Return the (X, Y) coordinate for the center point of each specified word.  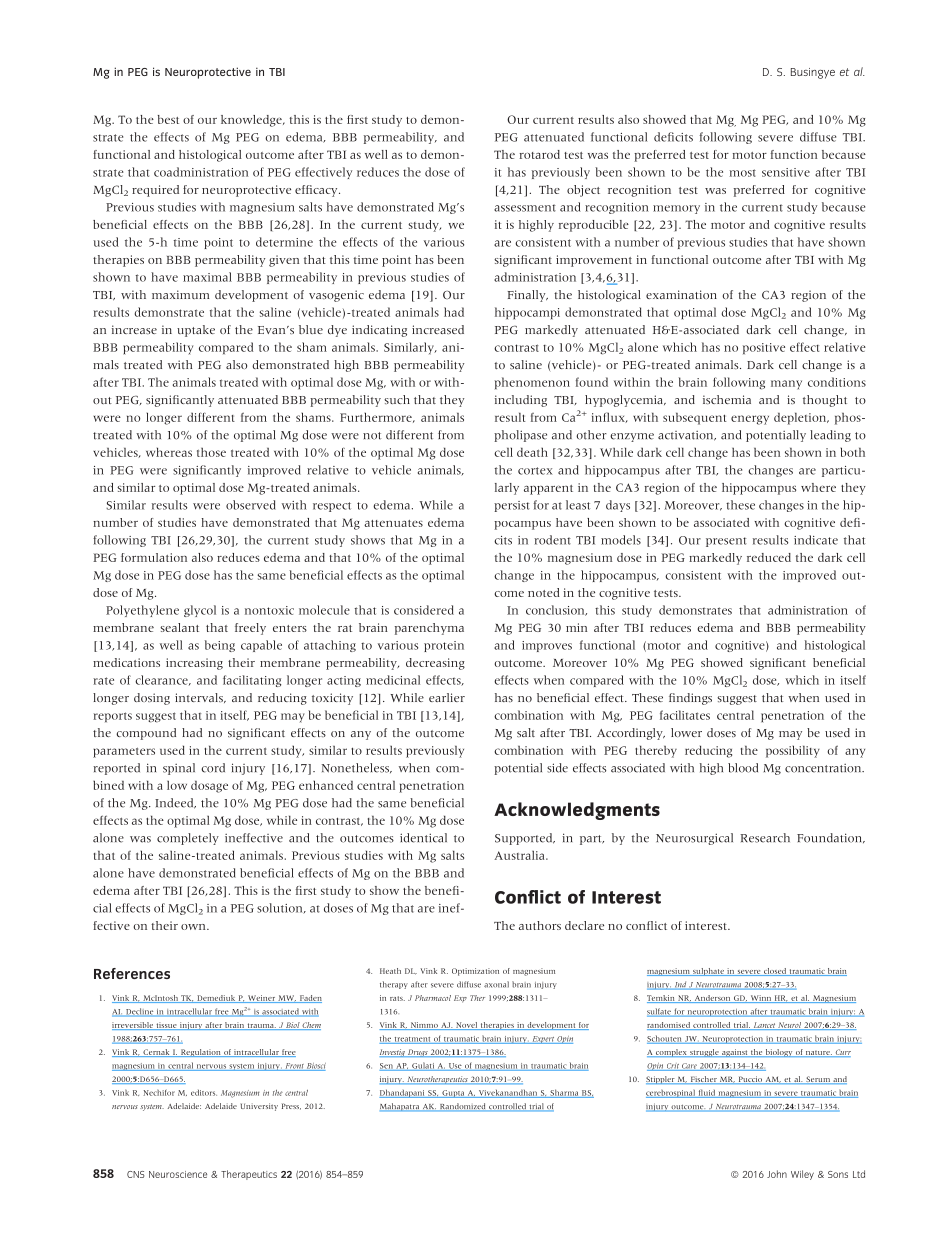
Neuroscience (178, 1174)
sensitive (786, 172)
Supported (525, 839)
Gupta (453, 1094)
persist (512, 506)
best (168, 119)
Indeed (175, 803)
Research (765, 838)
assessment (525, 208)
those (211, 452)
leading (830, 436)
